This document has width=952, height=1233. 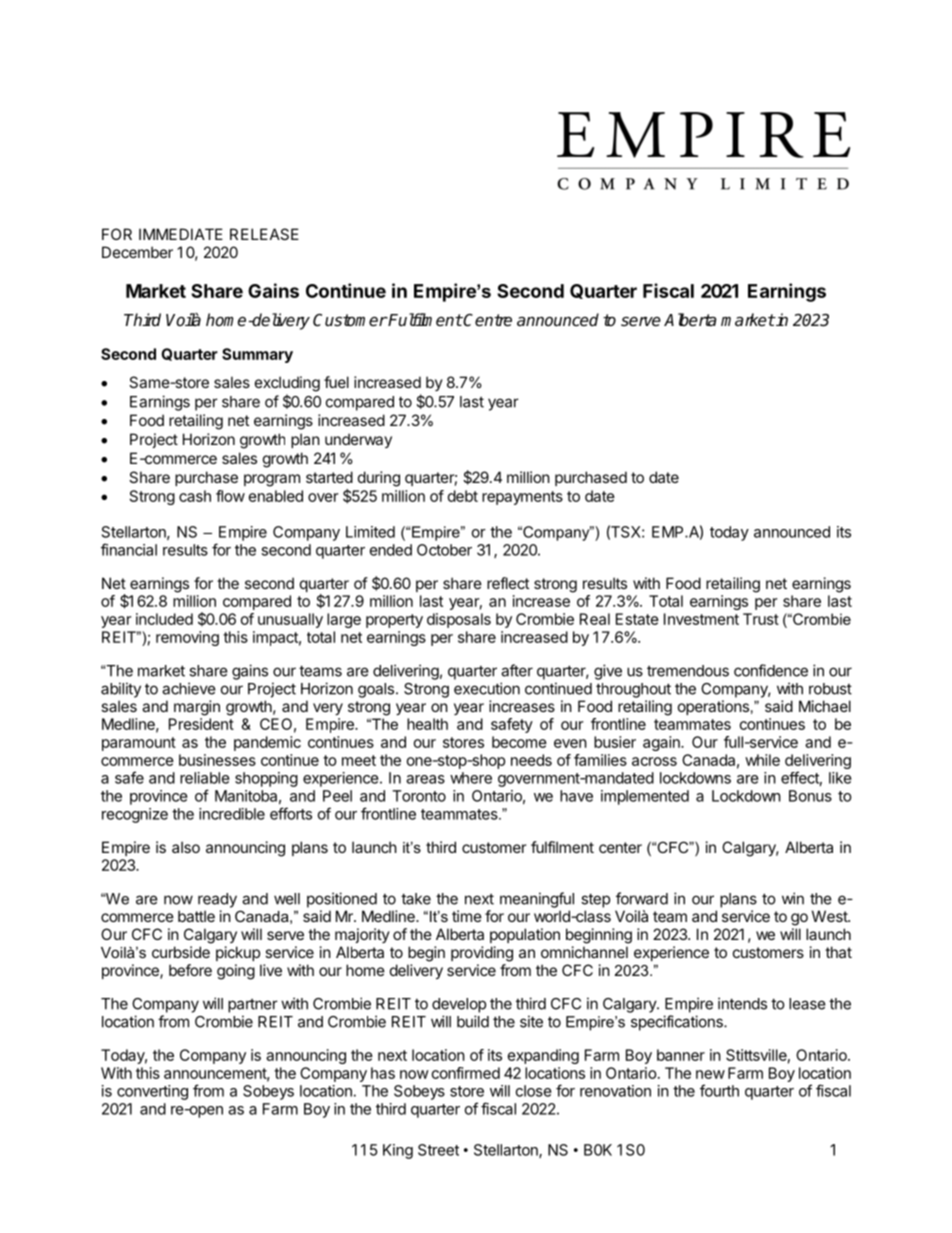 What do you see at coordinates (487, 688) in the document?
I see `execution` at bounding box center [487, 688].
